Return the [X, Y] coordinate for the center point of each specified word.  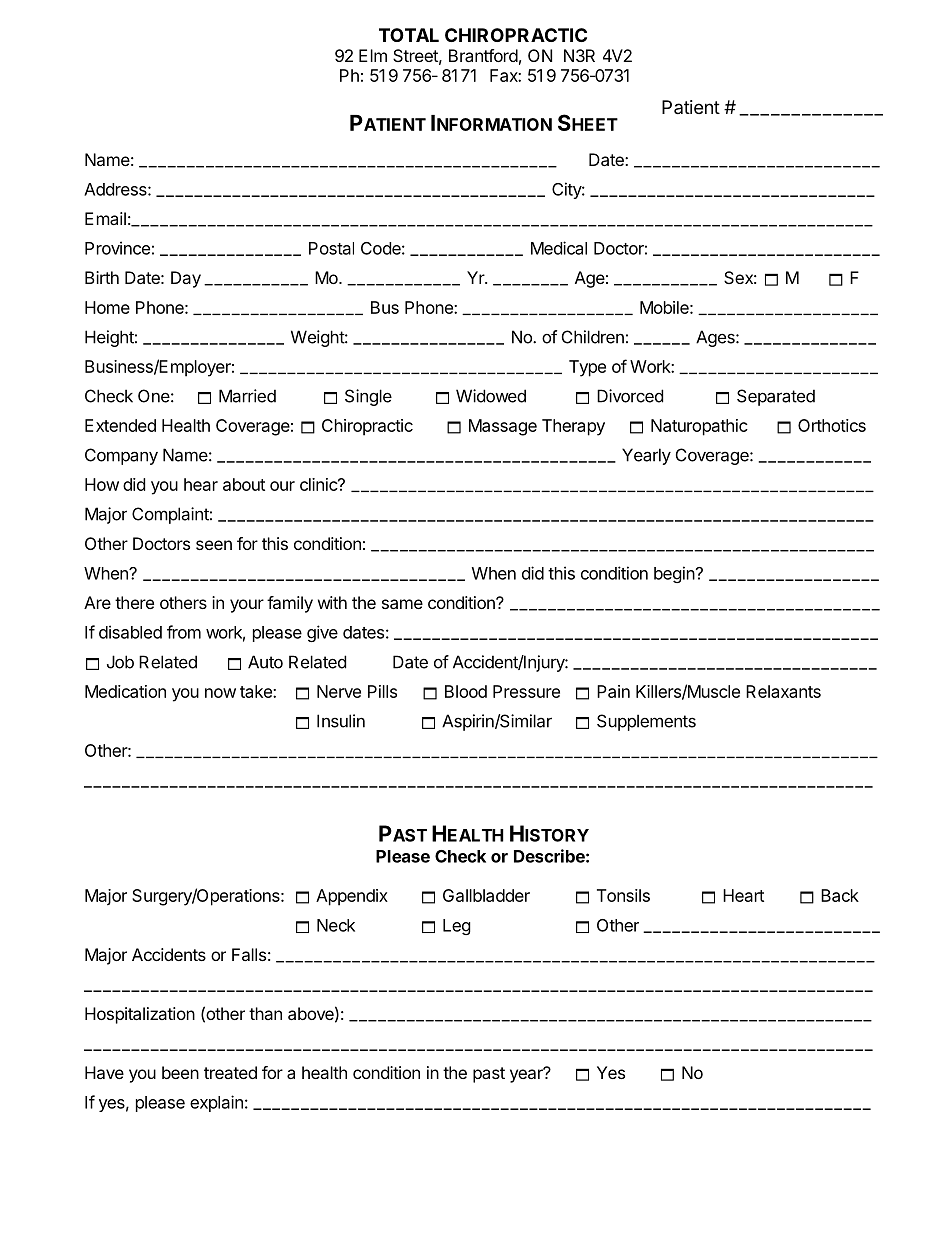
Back [840, 895]
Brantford [483, 55]
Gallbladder [486, 895]
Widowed [491, 396]
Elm [373, 55]
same [402, 604]
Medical [559, 248]
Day [186, 279]
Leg [457, 927]
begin [674, 574]
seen [214, 545]
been [180, 1072]
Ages [716, 338]
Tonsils [623, 895]
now [220, 693]
